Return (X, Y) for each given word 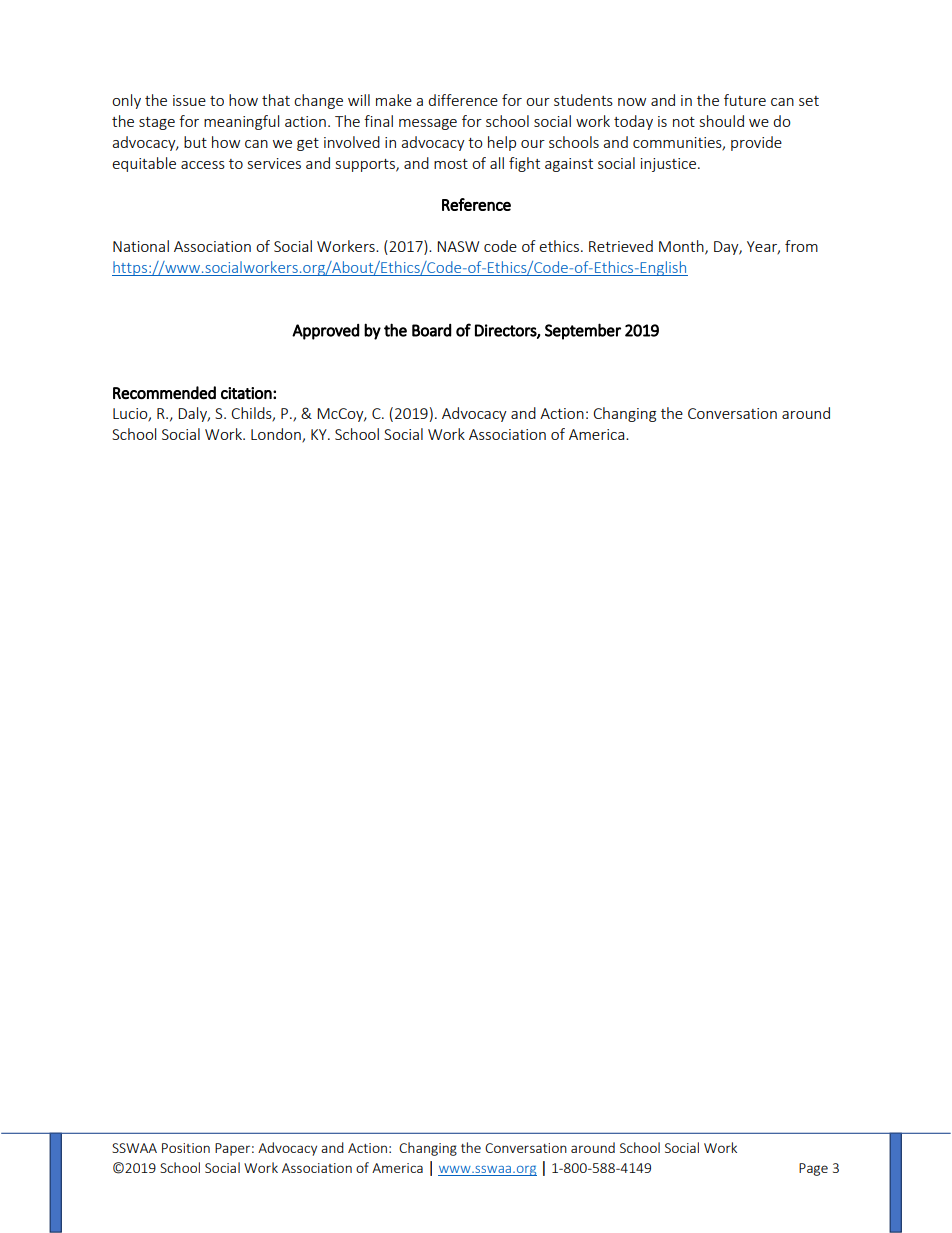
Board (432, 330)
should (722, 121)
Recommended (164, 392)
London (277, 435)
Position (186, 1148)
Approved (325, 332)
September (583, 331)
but (195, 142)
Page (813, 1169)
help (502, 143)
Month (682, 247)
